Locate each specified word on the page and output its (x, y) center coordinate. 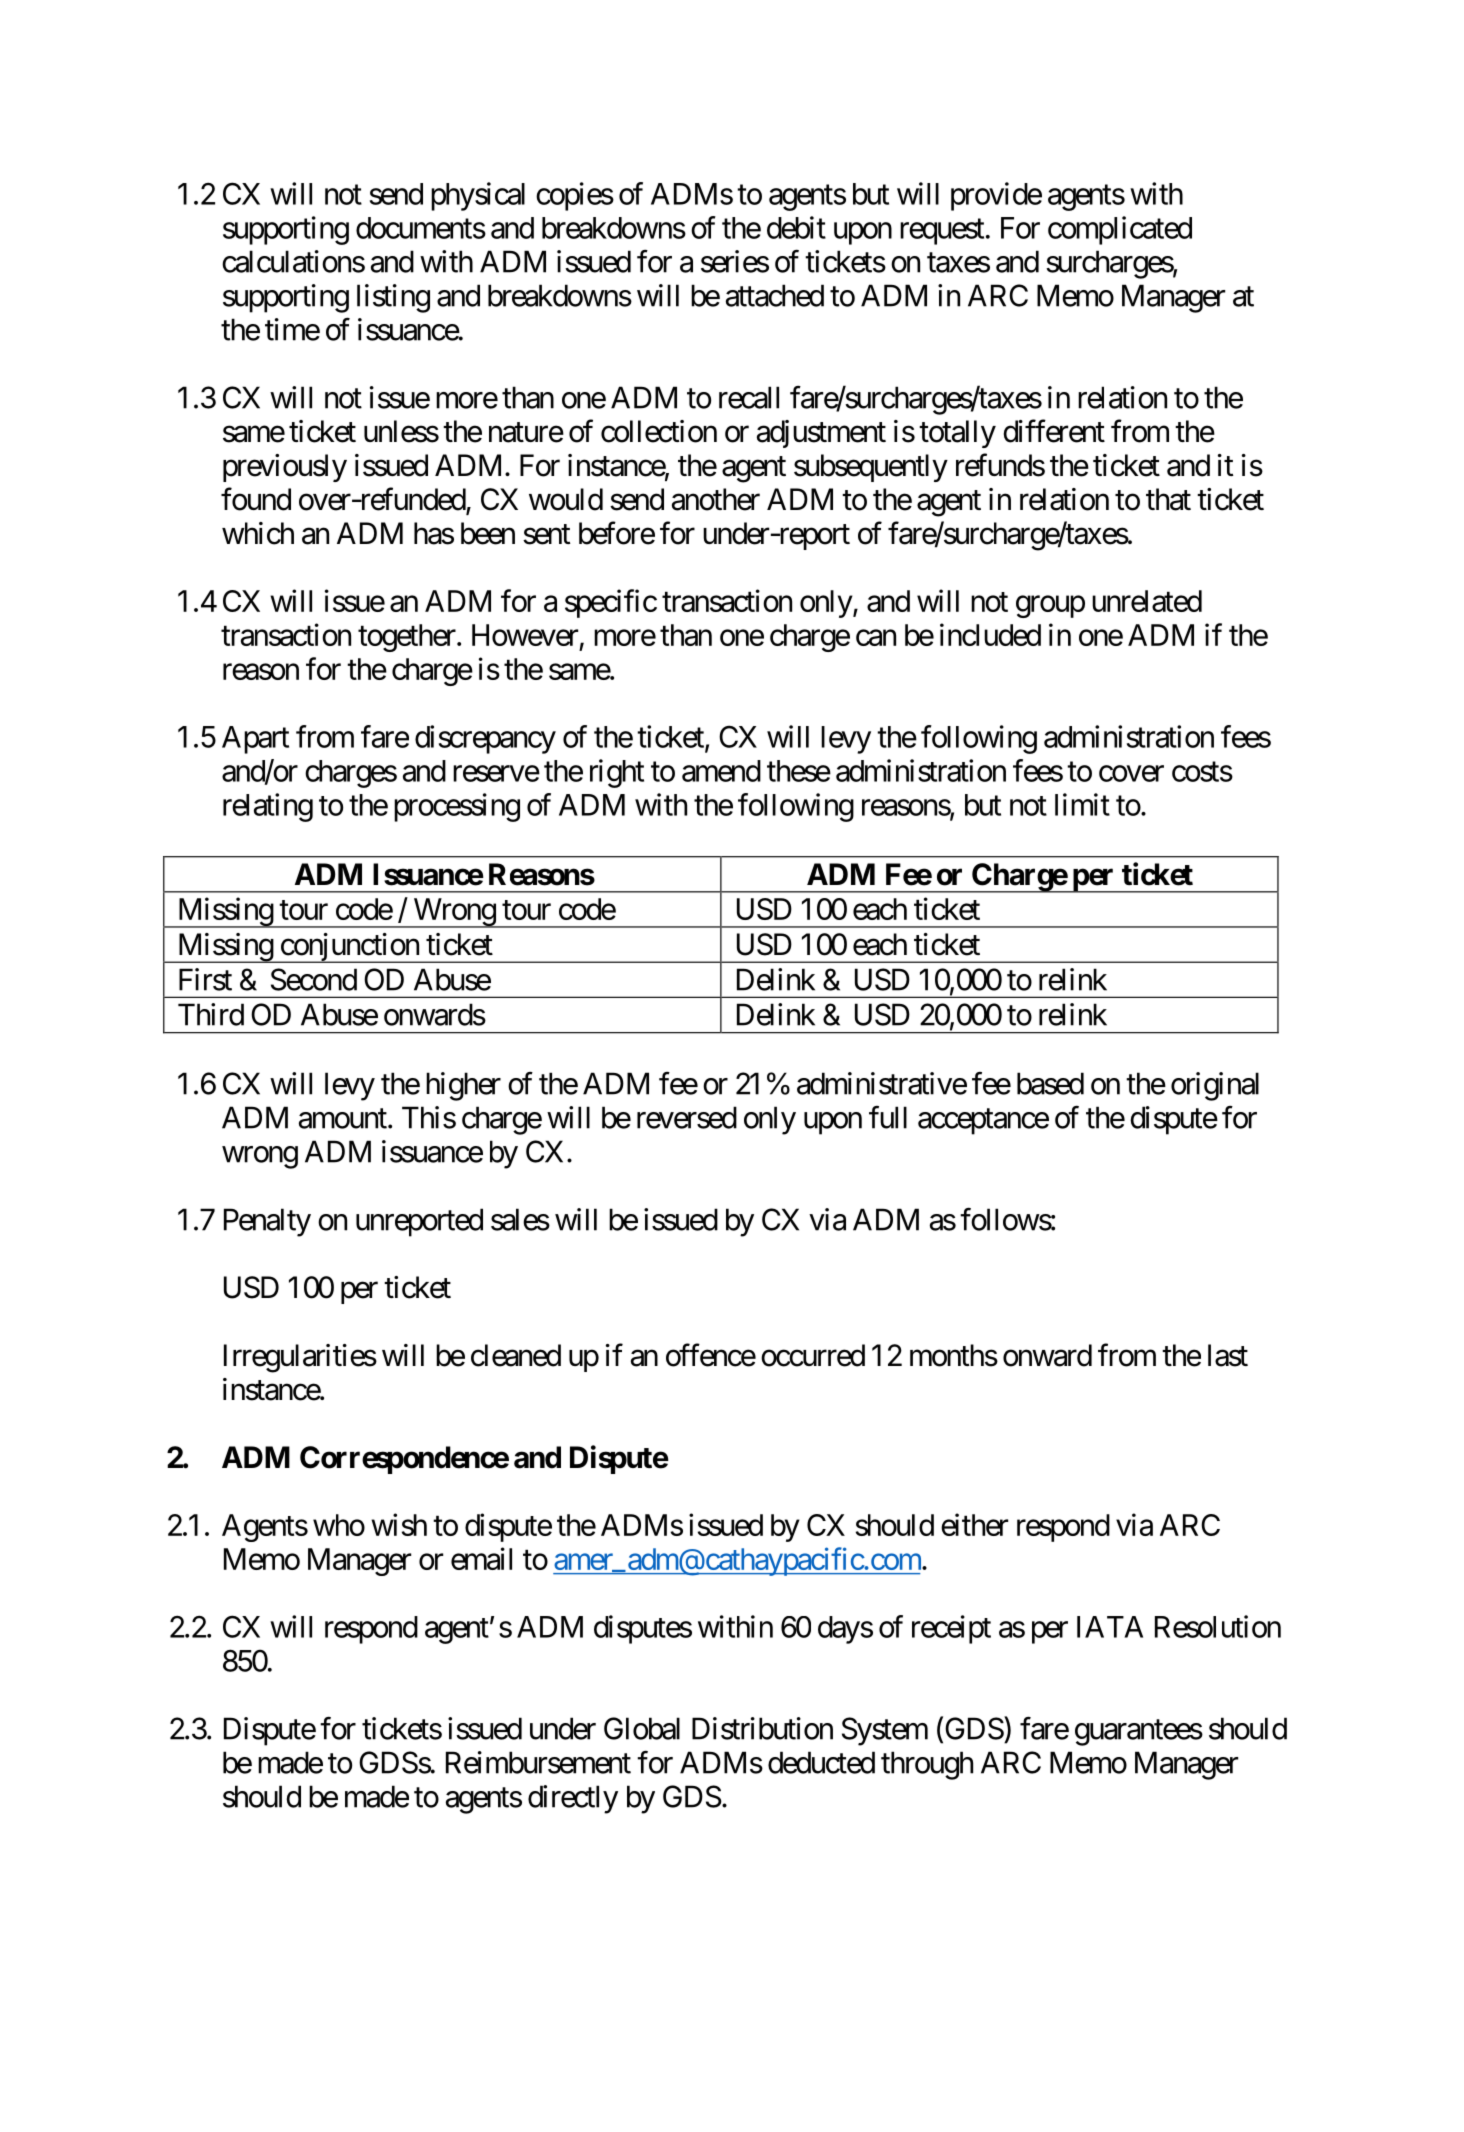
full (888, 1117)
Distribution (762, 1728)
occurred (813, 1355)
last (1228, 1355)
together (407, 638)
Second (314, 979)
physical (478, 196)
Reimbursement (538, 1762)
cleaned (516, 1355)
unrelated (1147, 601)
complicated (1120, 230)
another (716, 499)
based (1050, 1083)
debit (796, 227)
